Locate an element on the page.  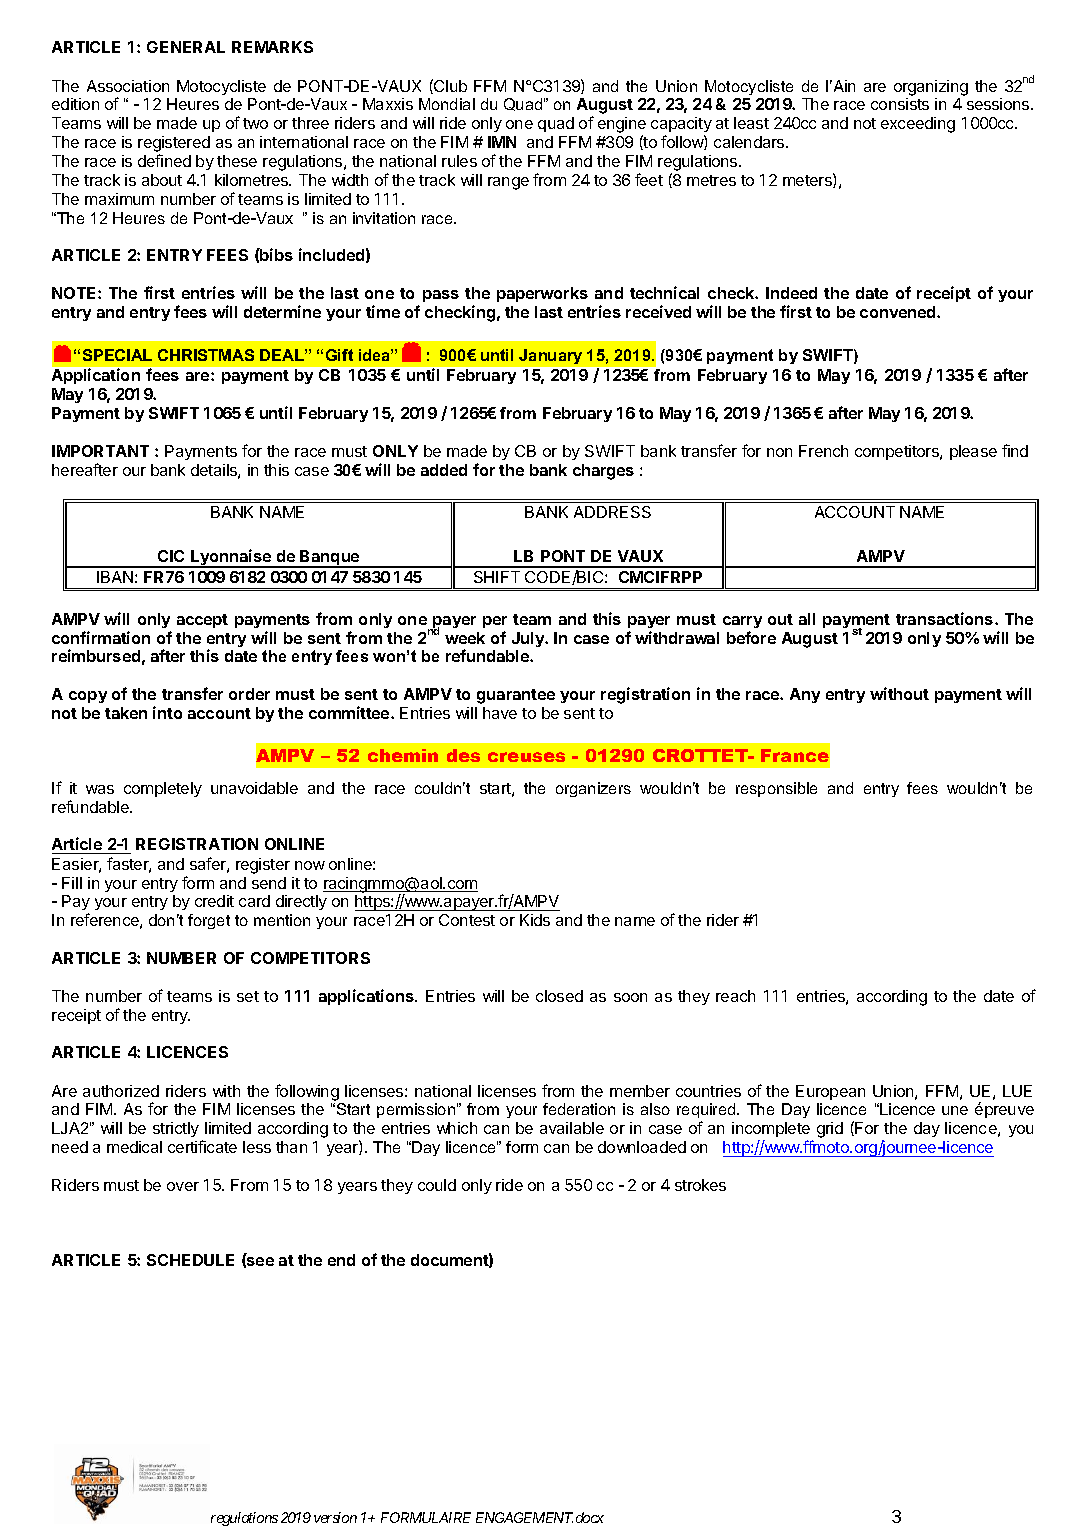
completely is located at coordinates (163, 789).
